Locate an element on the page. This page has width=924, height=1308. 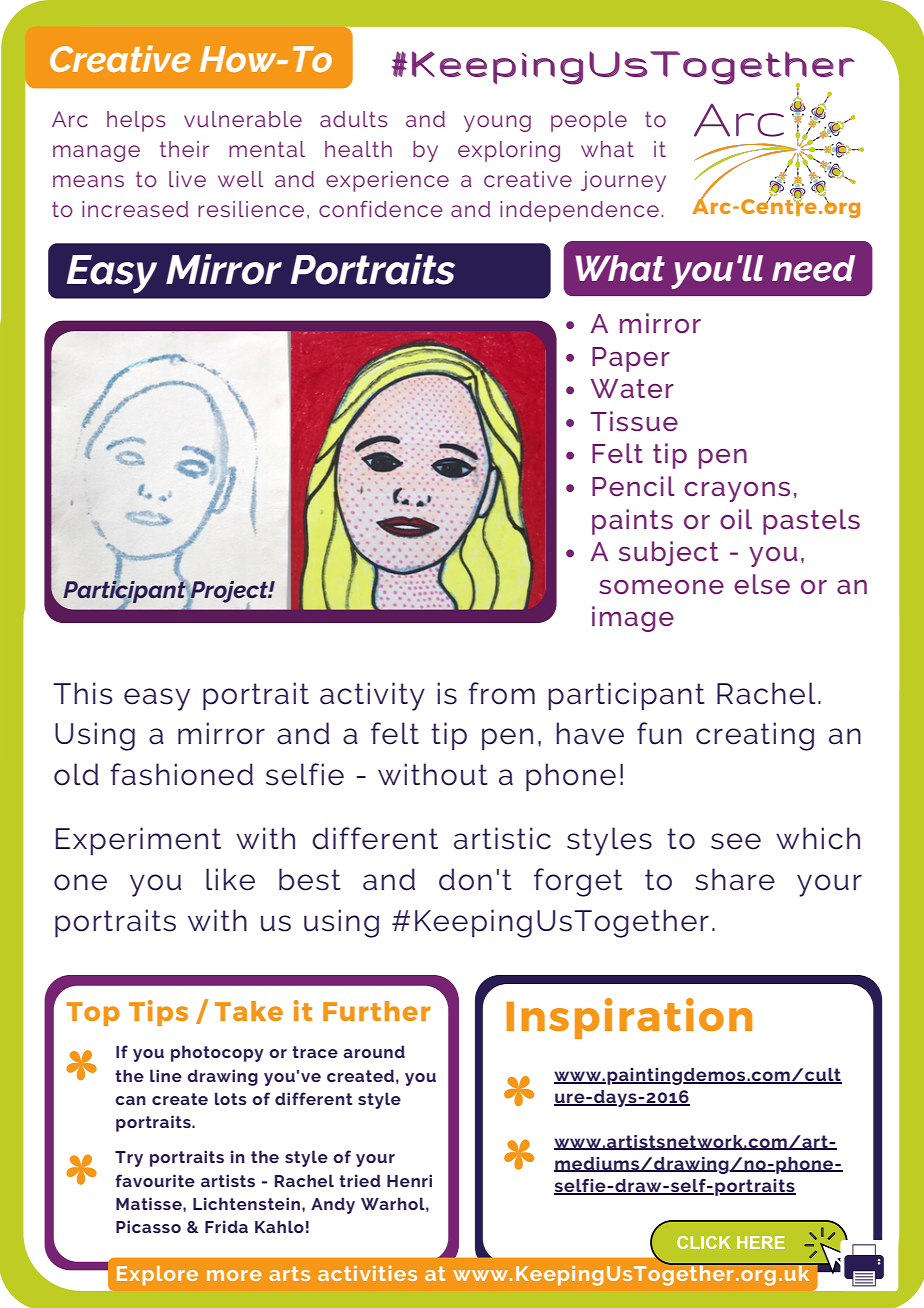
creating is located at coordinates (755, 736).
